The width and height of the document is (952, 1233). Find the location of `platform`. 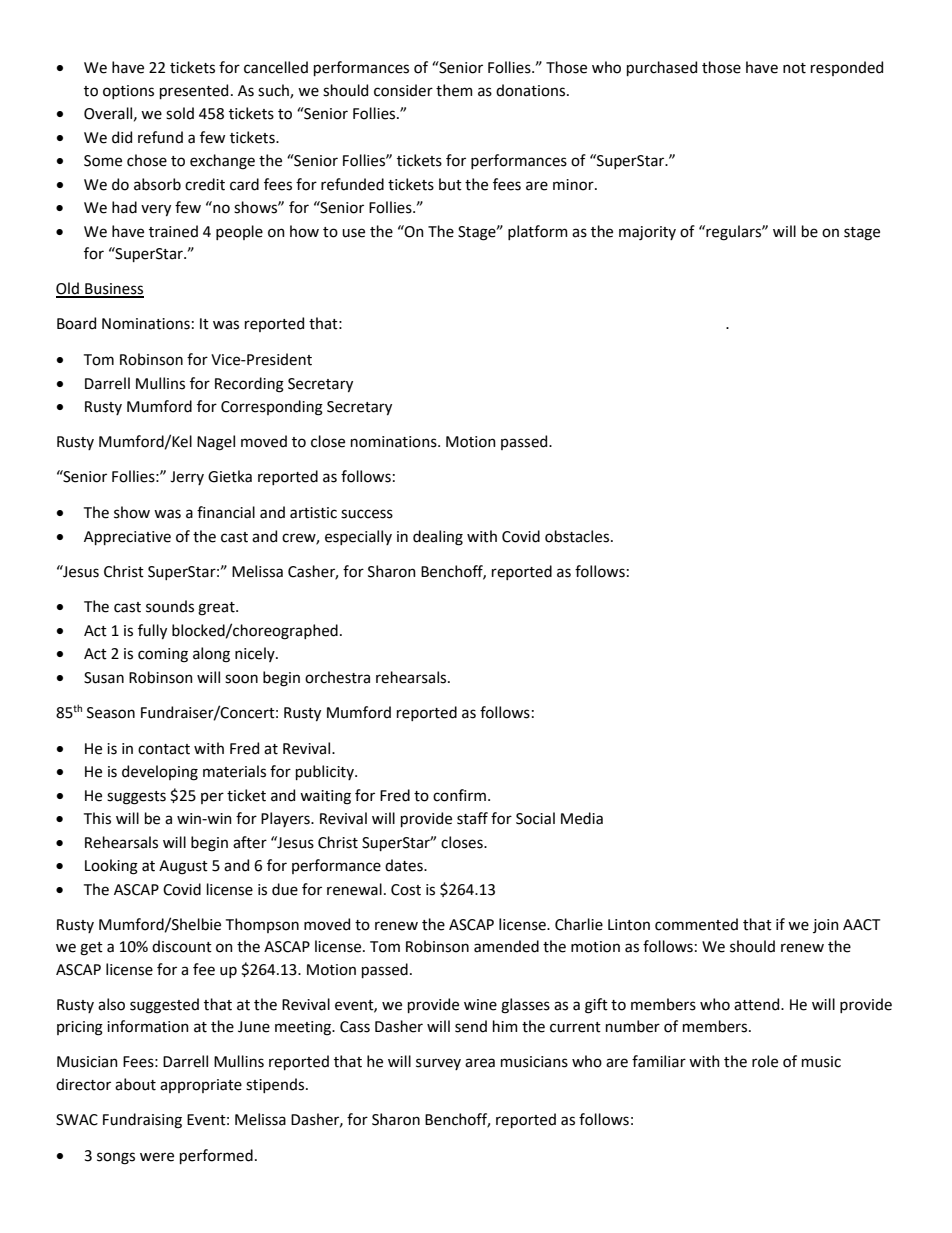

platform is located at coordinates (538, 232).
